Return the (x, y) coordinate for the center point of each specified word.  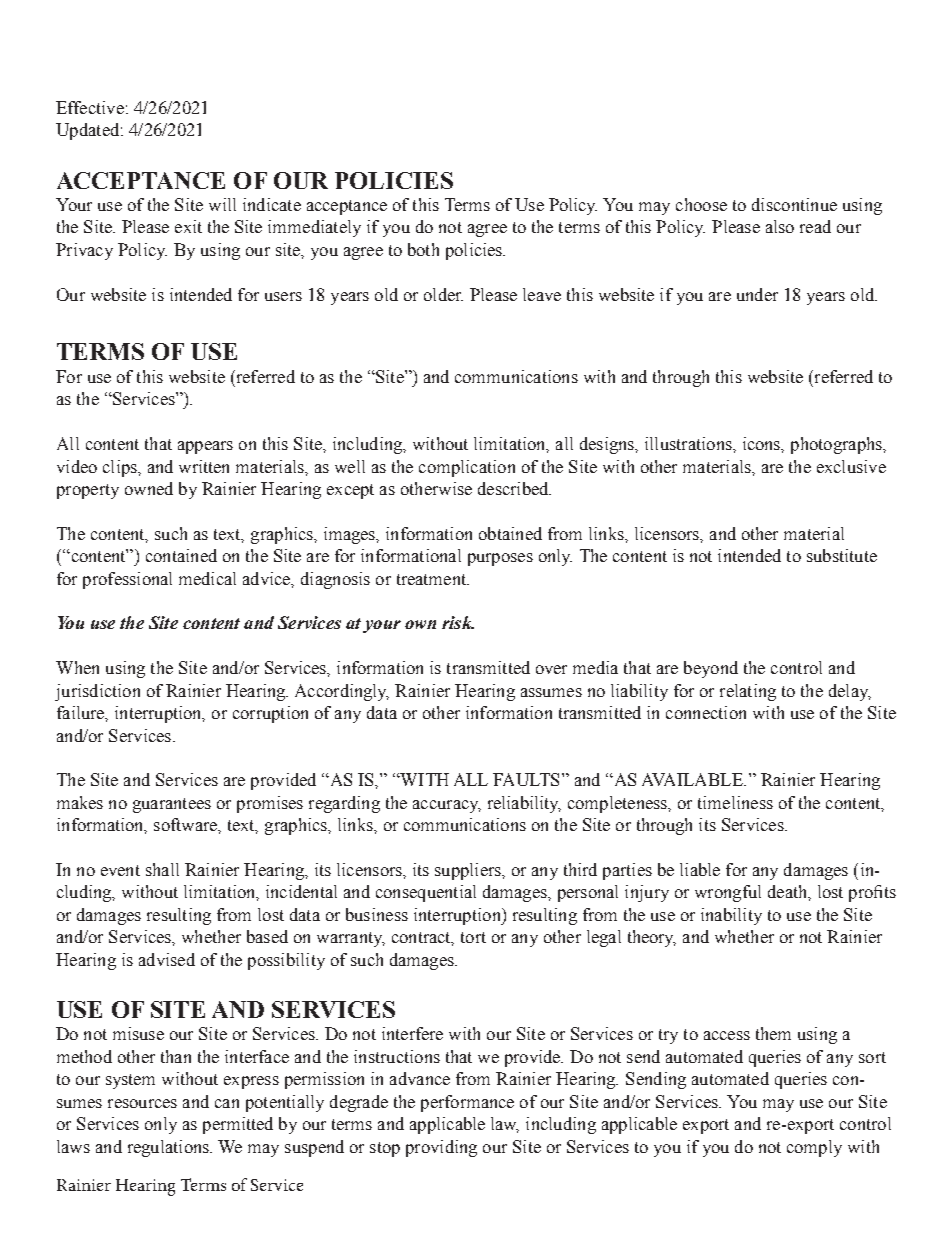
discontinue (794, 204)
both (423, 249)
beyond (711, 669)
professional (127, 580)
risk (458, 622)
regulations (169, 1148)
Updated (89, 131)
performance (467, 1103)
